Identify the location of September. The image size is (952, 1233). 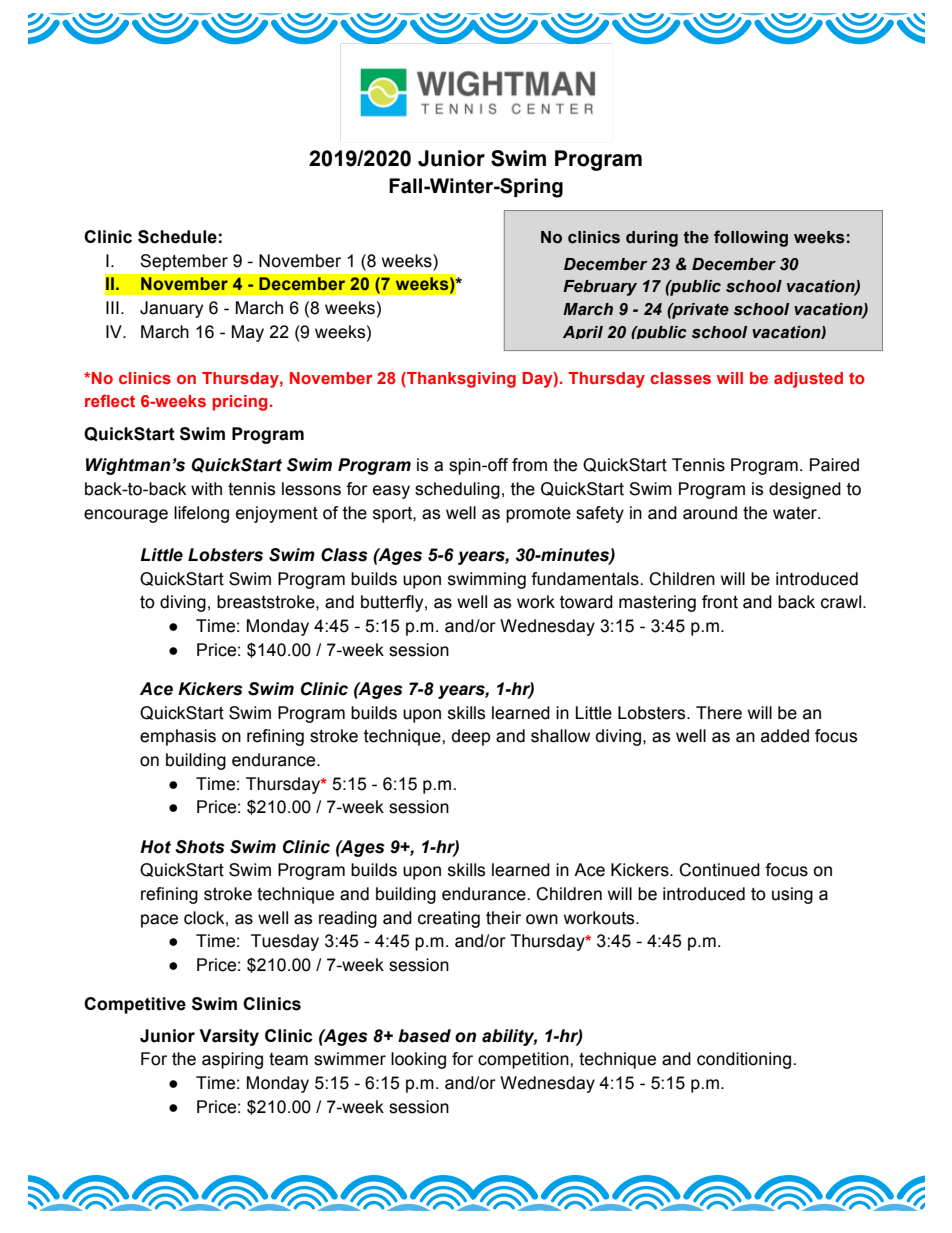
(184, 262).
